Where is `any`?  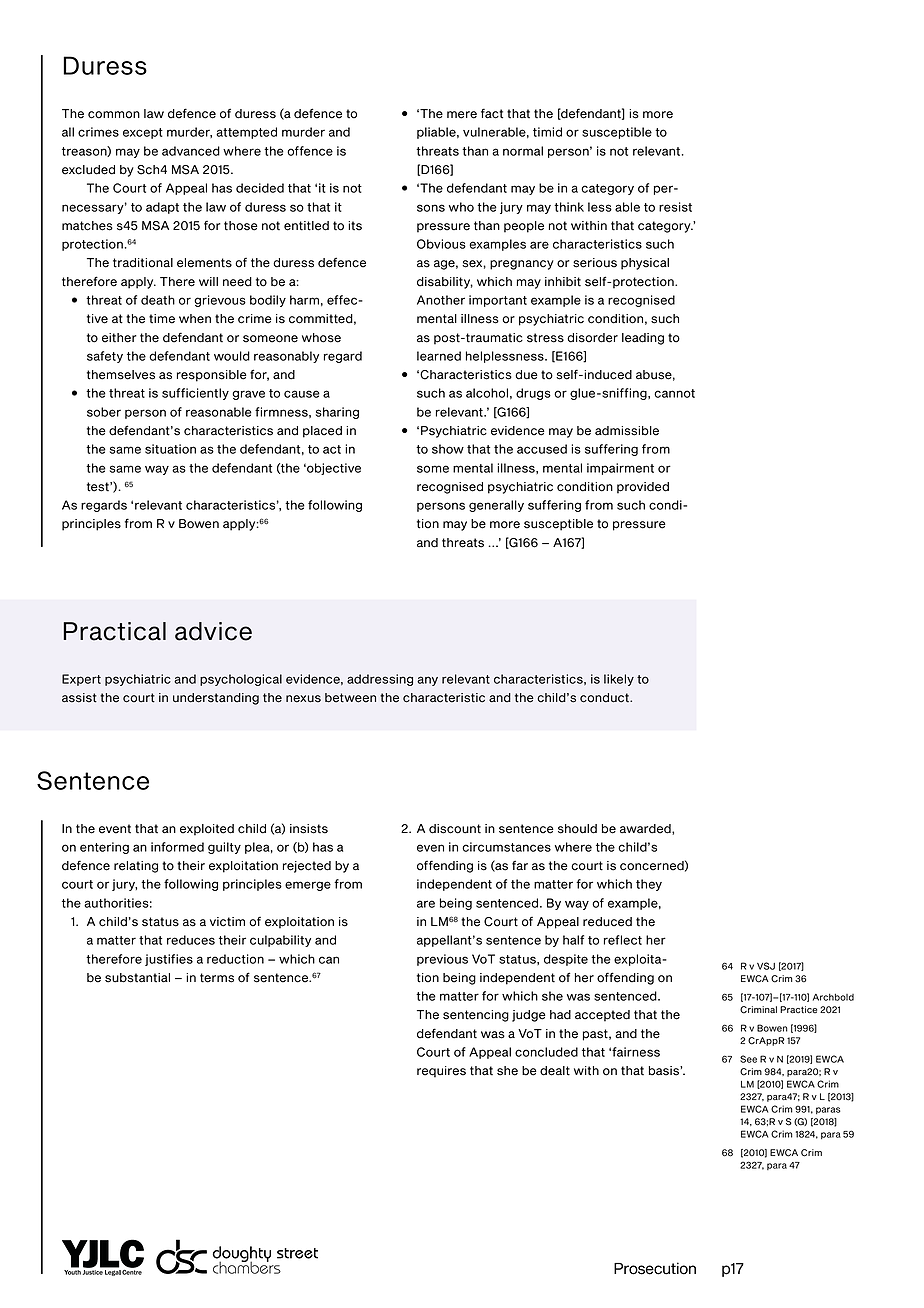
any is located at coordinates (427, 681).
